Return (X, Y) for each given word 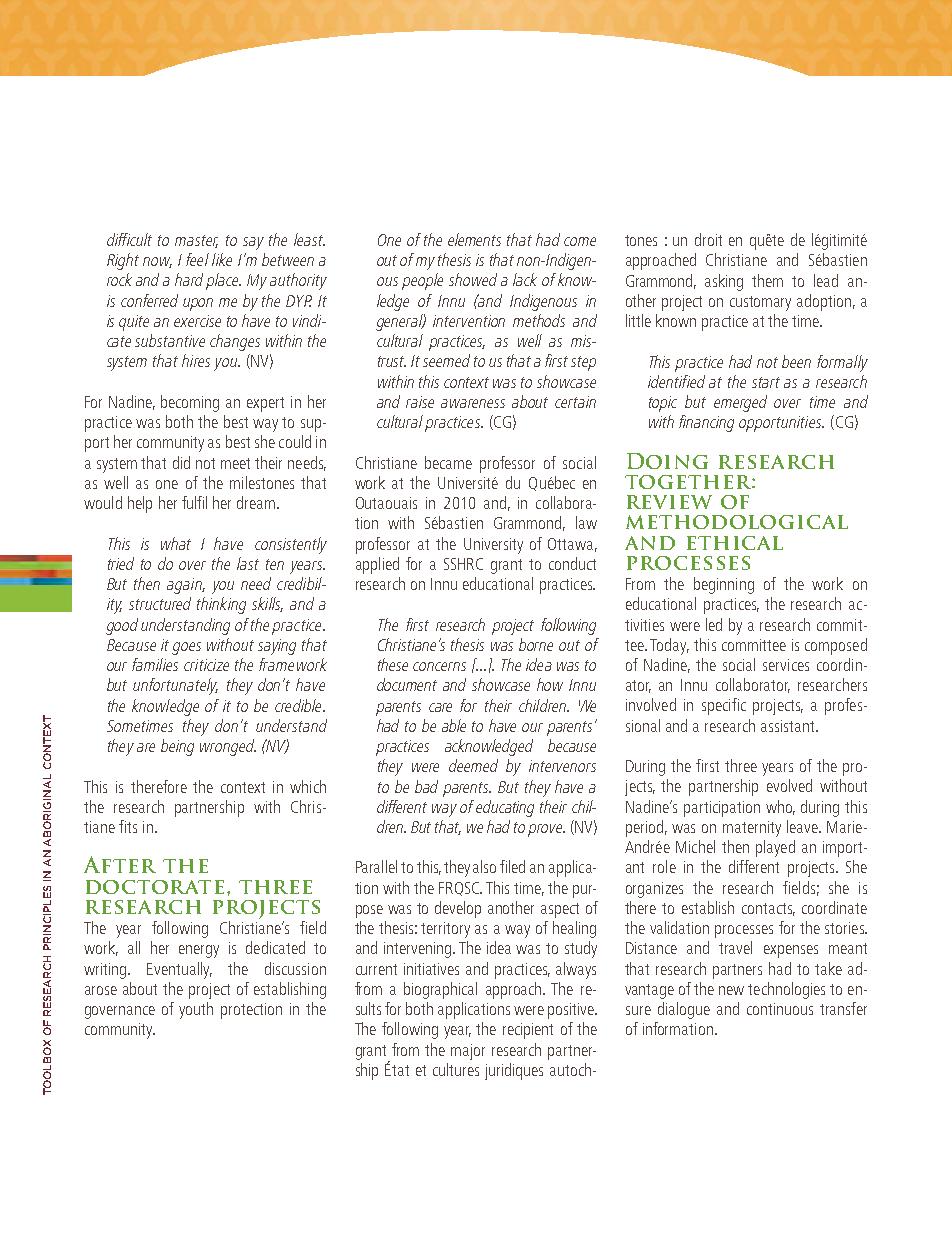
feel (197, 259)
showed (473, 279)
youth (196, 1010)
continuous (780, 1009)
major (468, 1052)
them (767, 280)
